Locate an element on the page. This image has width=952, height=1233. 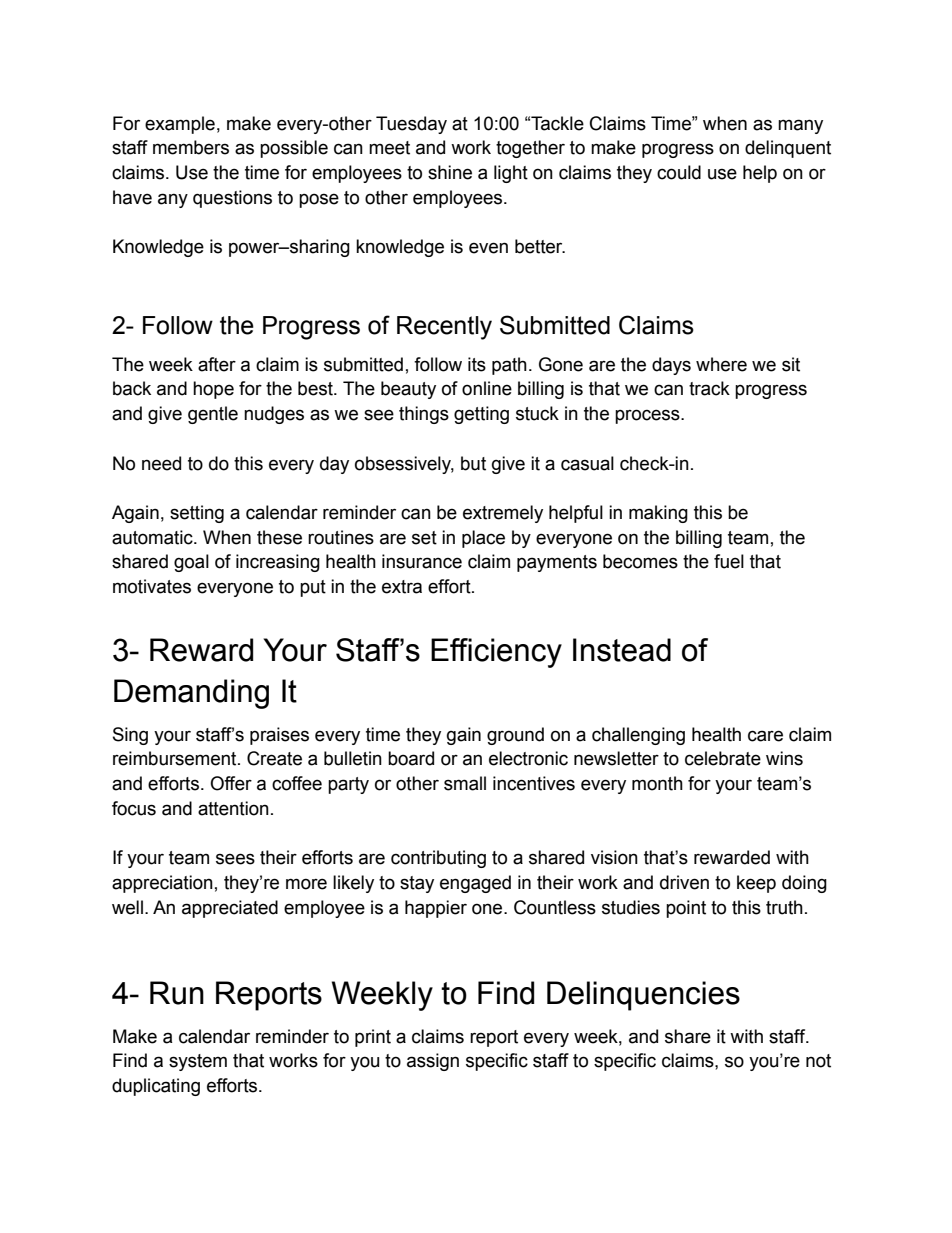
shine is located at coordinates (450, 172).
